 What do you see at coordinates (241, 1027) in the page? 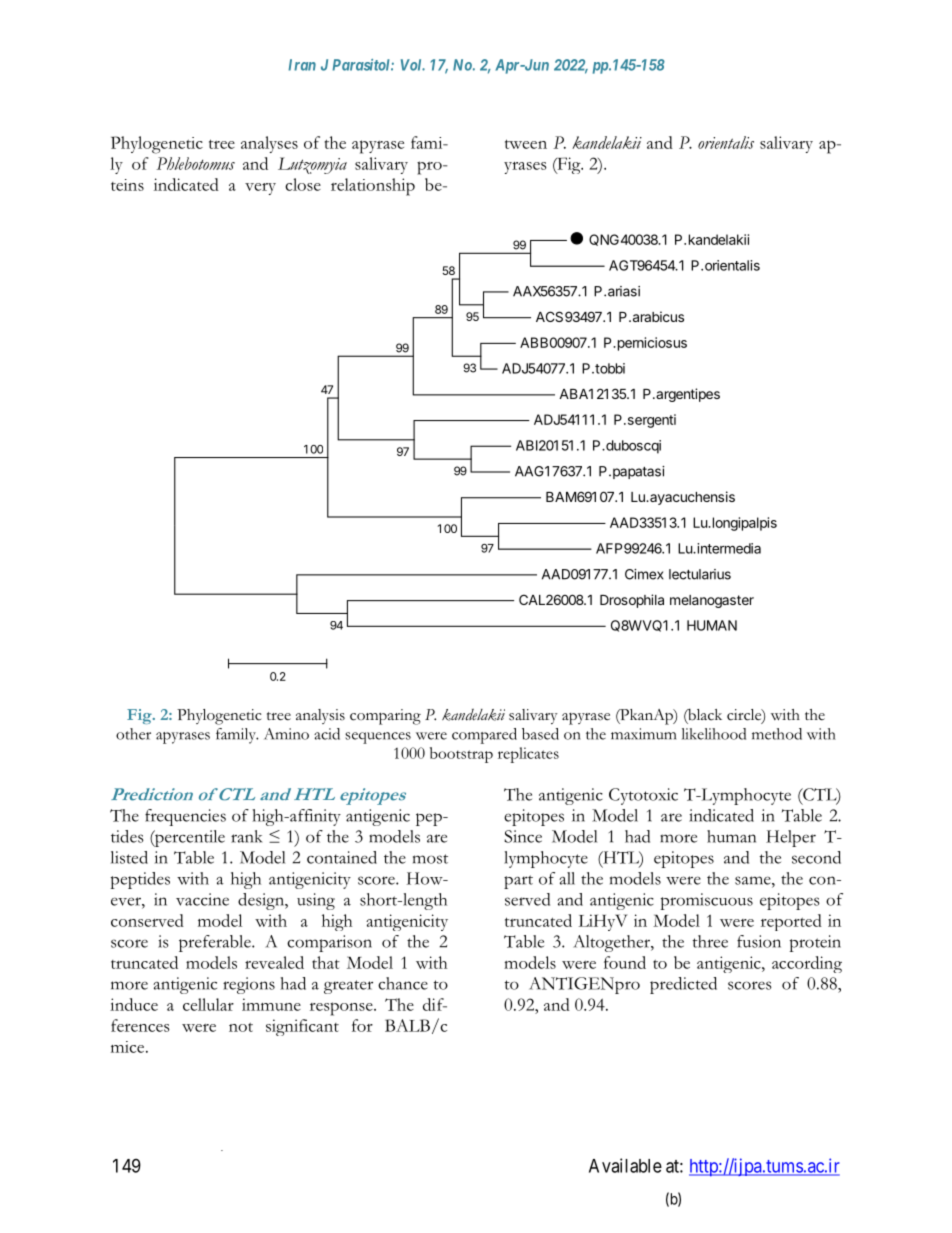
I see `not` at bounding box center [241, 1027].
